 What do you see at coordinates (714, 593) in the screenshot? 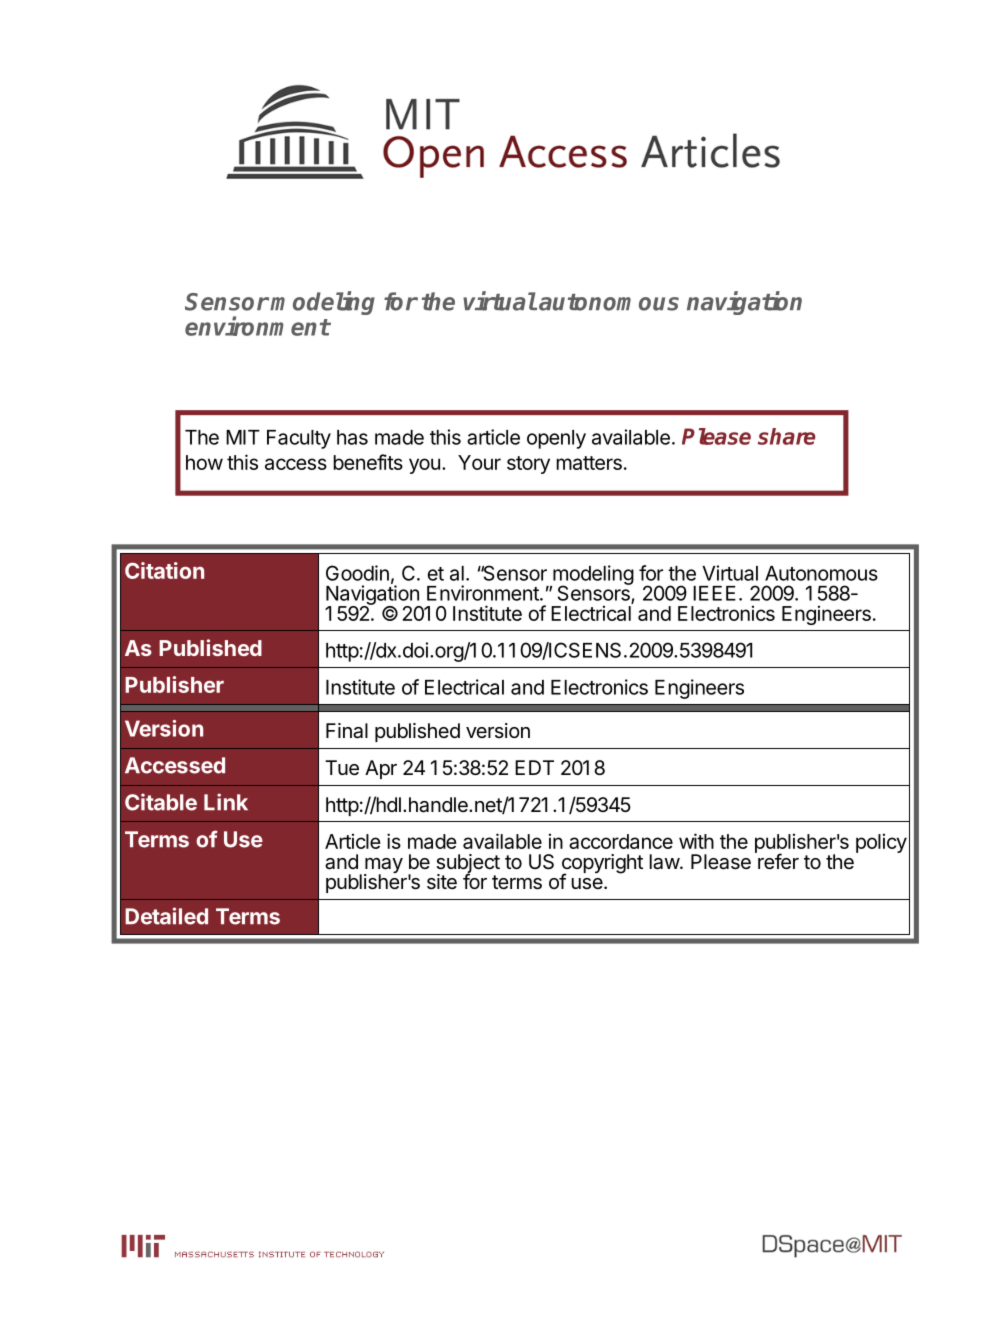
I see `IEEE` at bounding box center [714, 593].
